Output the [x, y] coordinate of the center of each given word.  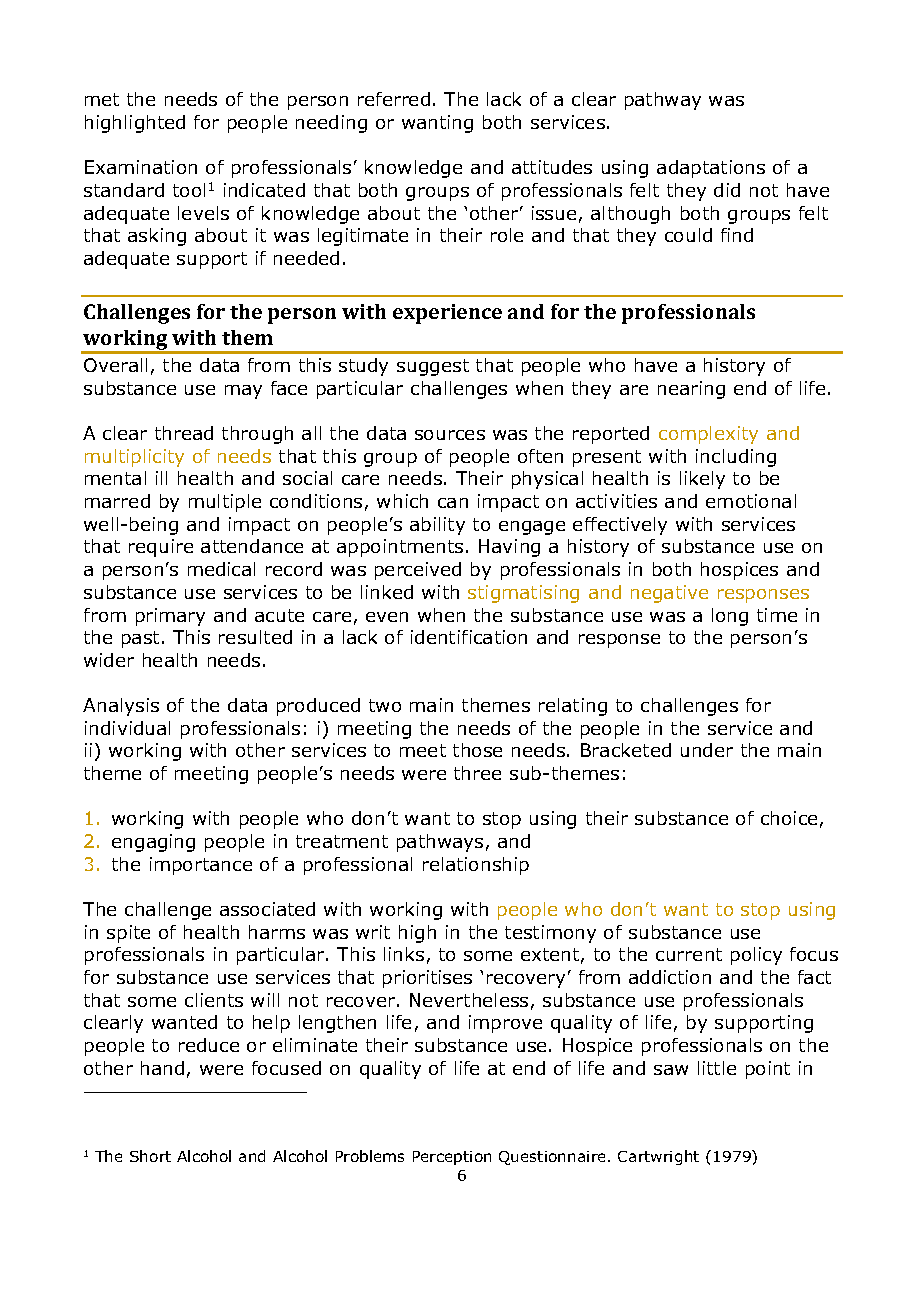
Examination [141, 167]
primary [170, 617]
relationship [476, 866]
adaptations [711, 169]
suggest [433, 367]
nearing [691, 390]
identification [469, 637]
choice [789, 818]
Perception [452, 1158]
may [243, 392]
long [730, 617]
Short [150, 1156]
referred [394, 99]
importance [201, 866]
